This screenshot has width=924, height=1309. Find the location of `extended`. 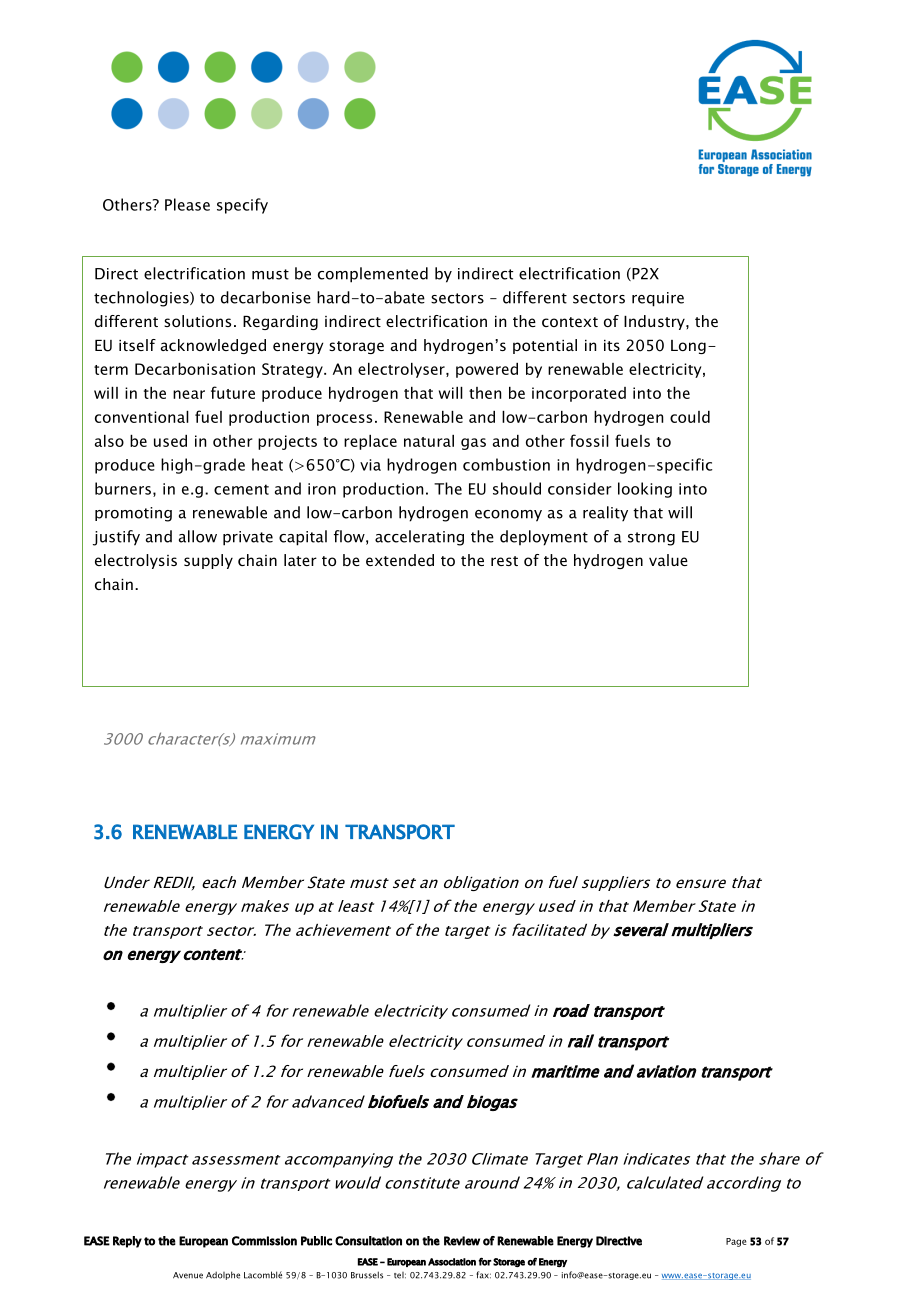

extended is located at coordinates (400, 560).
